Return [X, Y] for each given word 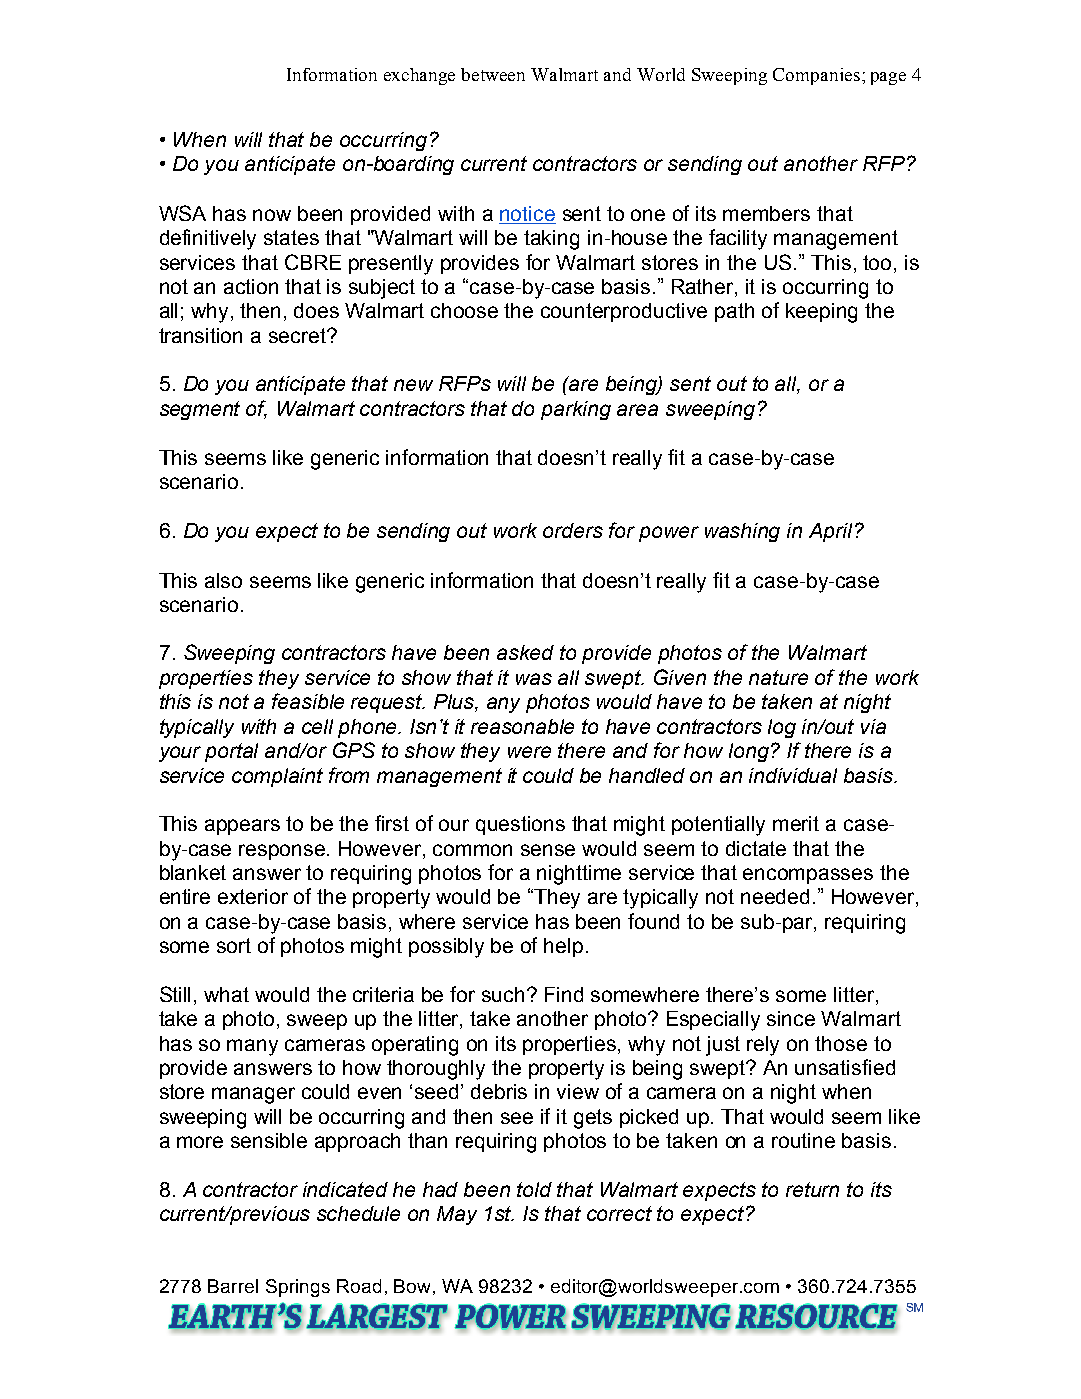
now [272, 215]
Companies [816, 76]
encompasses [808, 876]
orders [573, 530]
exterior [253, 896]
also [223, 580]
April [830, 532]
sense [548, 850]
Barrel [233, 1286]
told [534, 1189]
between [493, 74]
